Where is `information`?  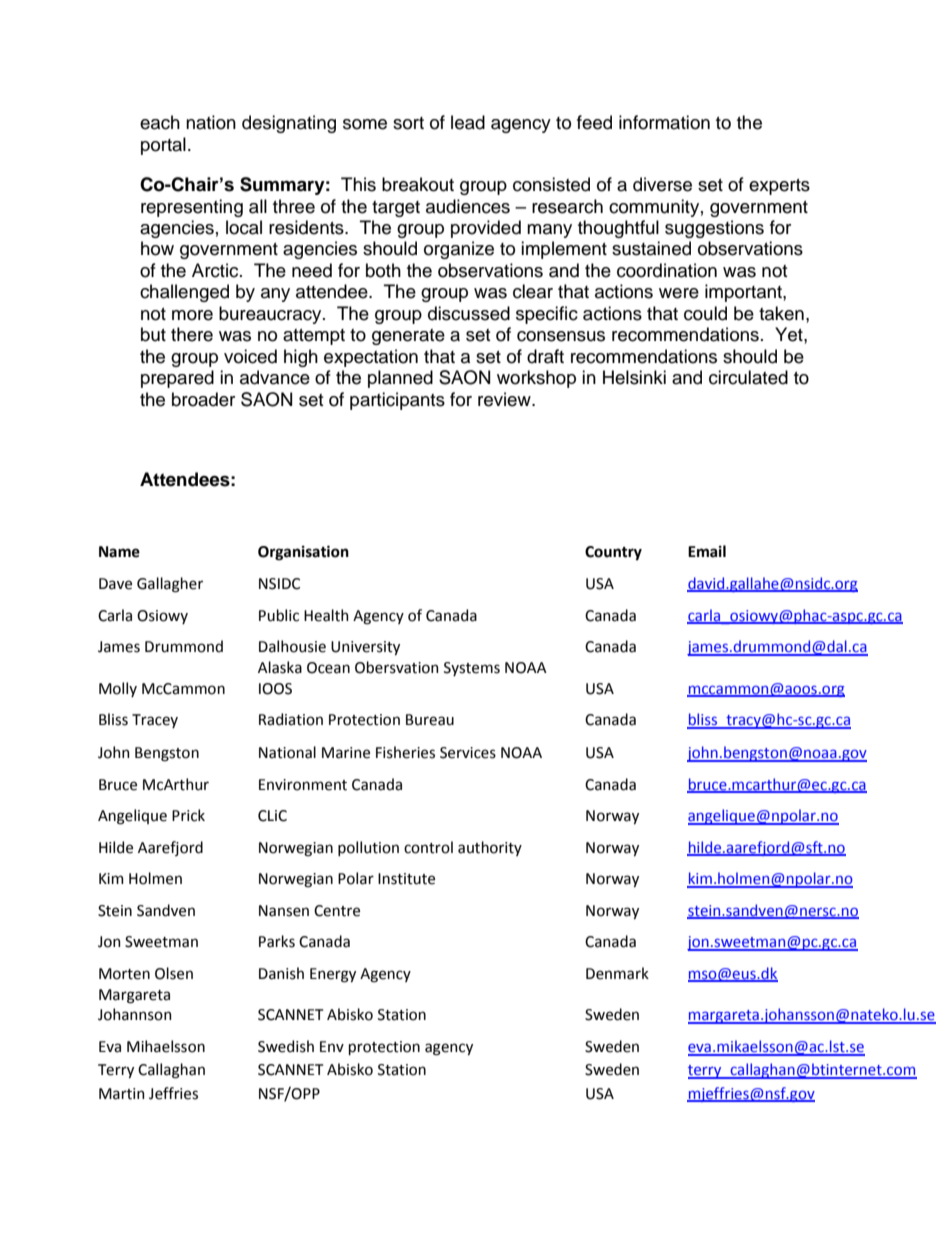
information is located at coordinates (664, 122).
